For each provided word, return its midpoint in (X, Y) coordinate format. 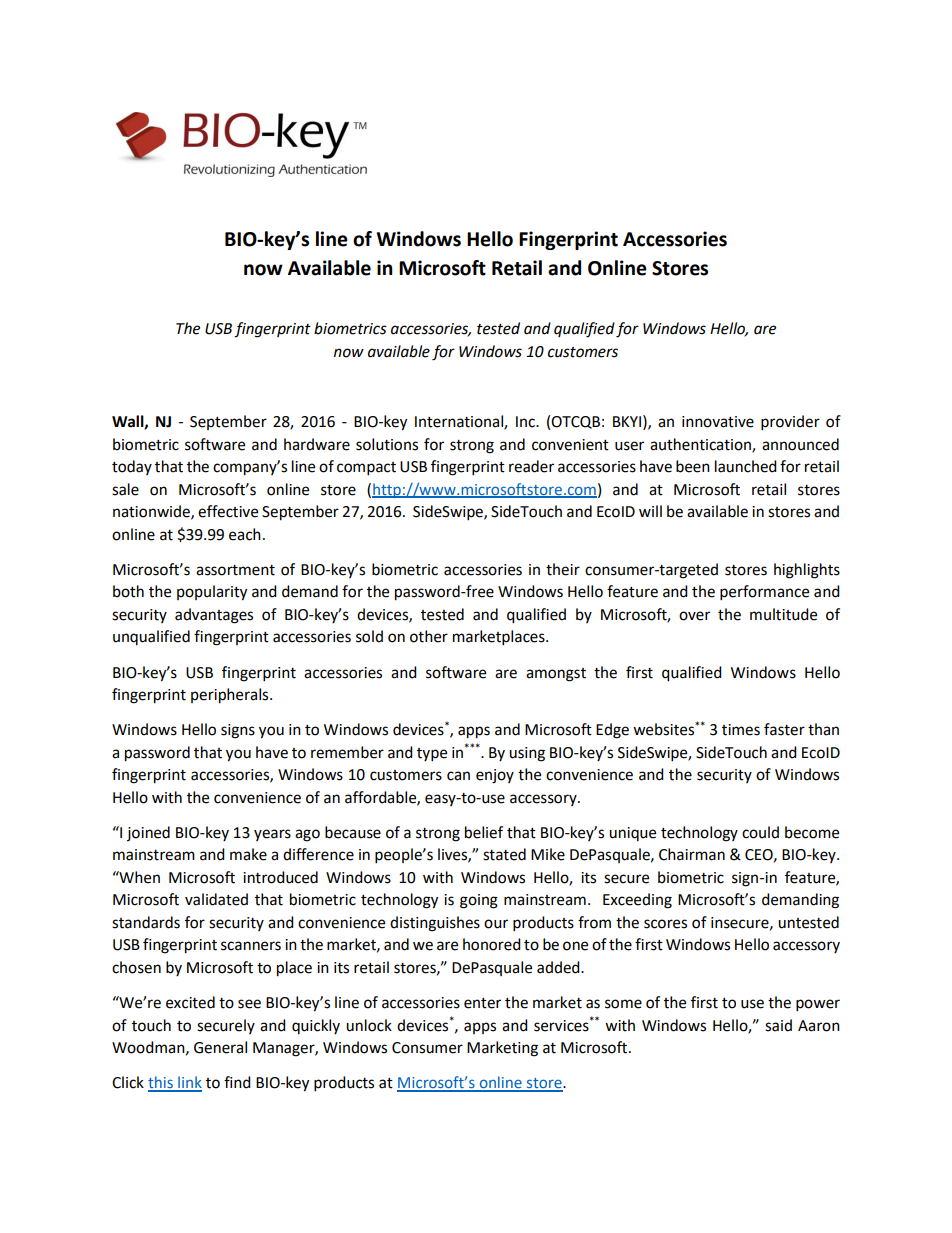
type (432, 755)
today (132, 467)
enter (482, 1003)
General (220, 1047)
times (741, 730)
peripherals (231, 696)
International (460, 422)
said (778, 1025)
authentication (701, 445)
